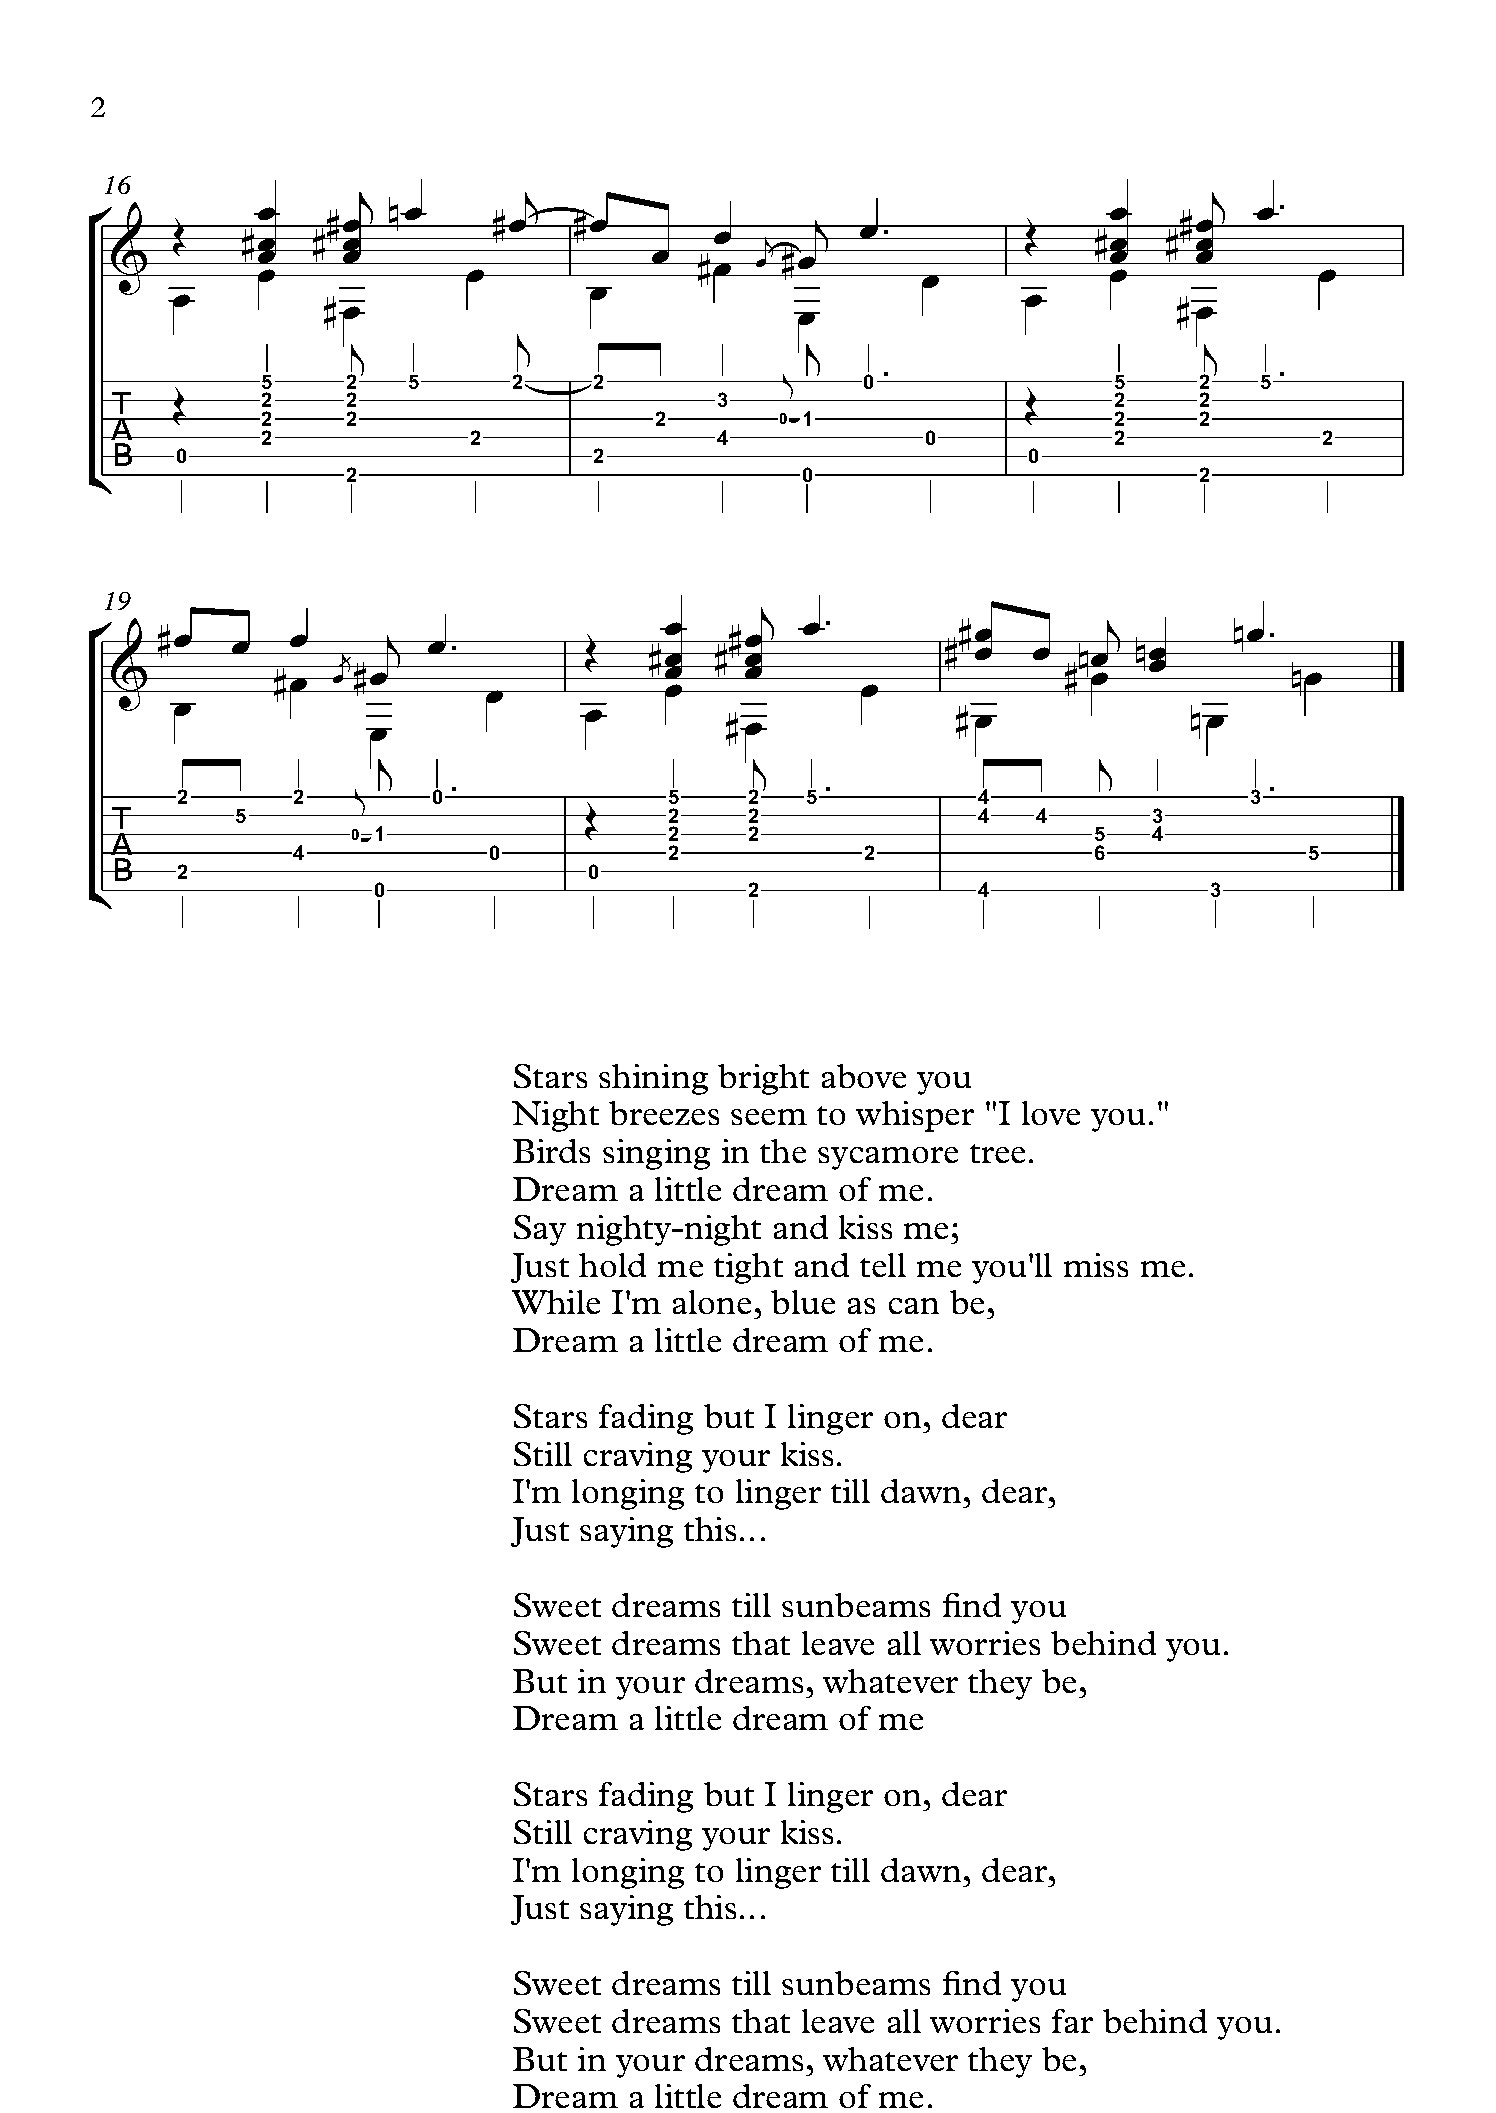 The width and height of the screenshot is (1496, 2113). I want to click on miss, so click(1096, 1265).
